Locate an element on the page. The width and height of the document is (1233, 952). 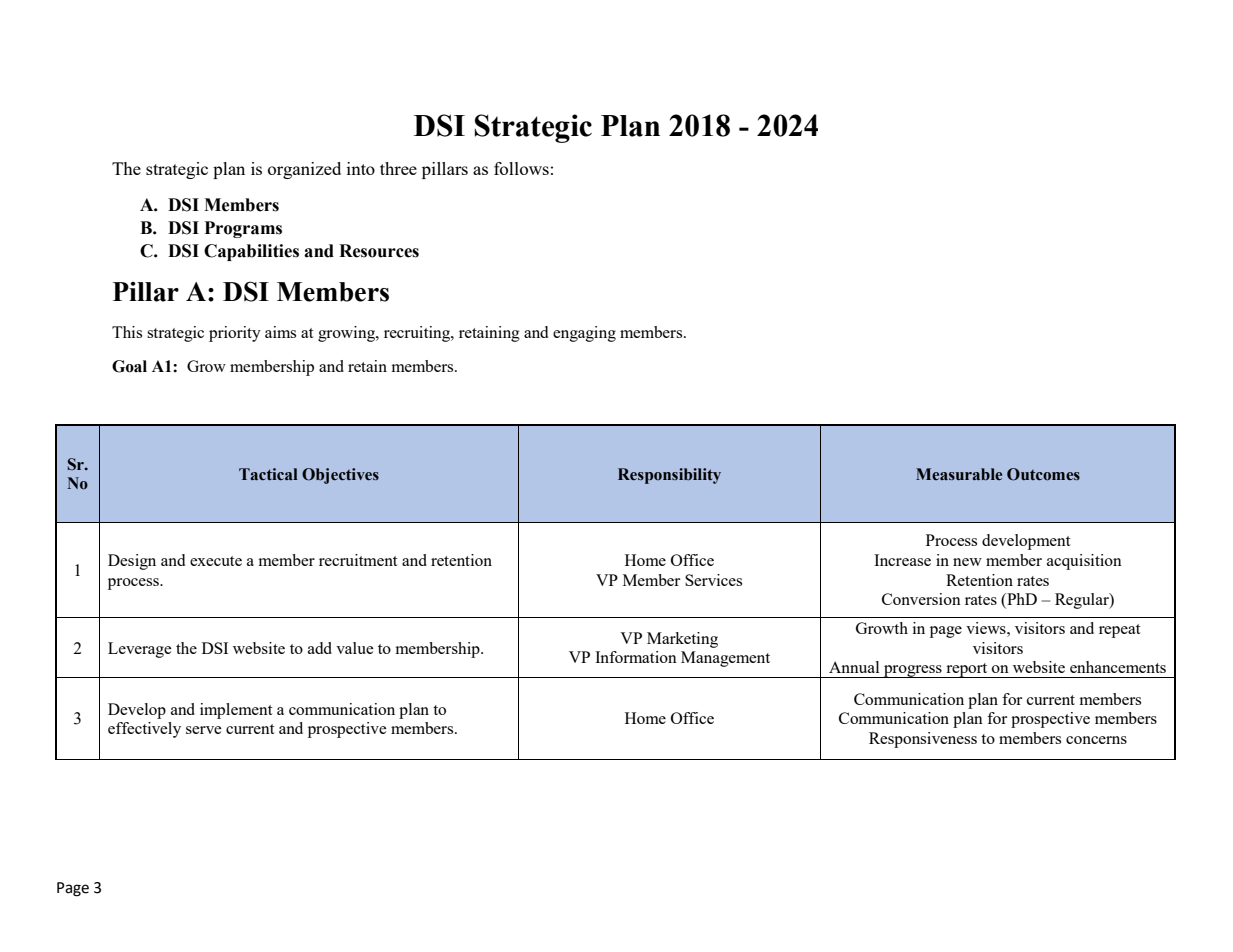
Information is located at coordinates (636, 657).
